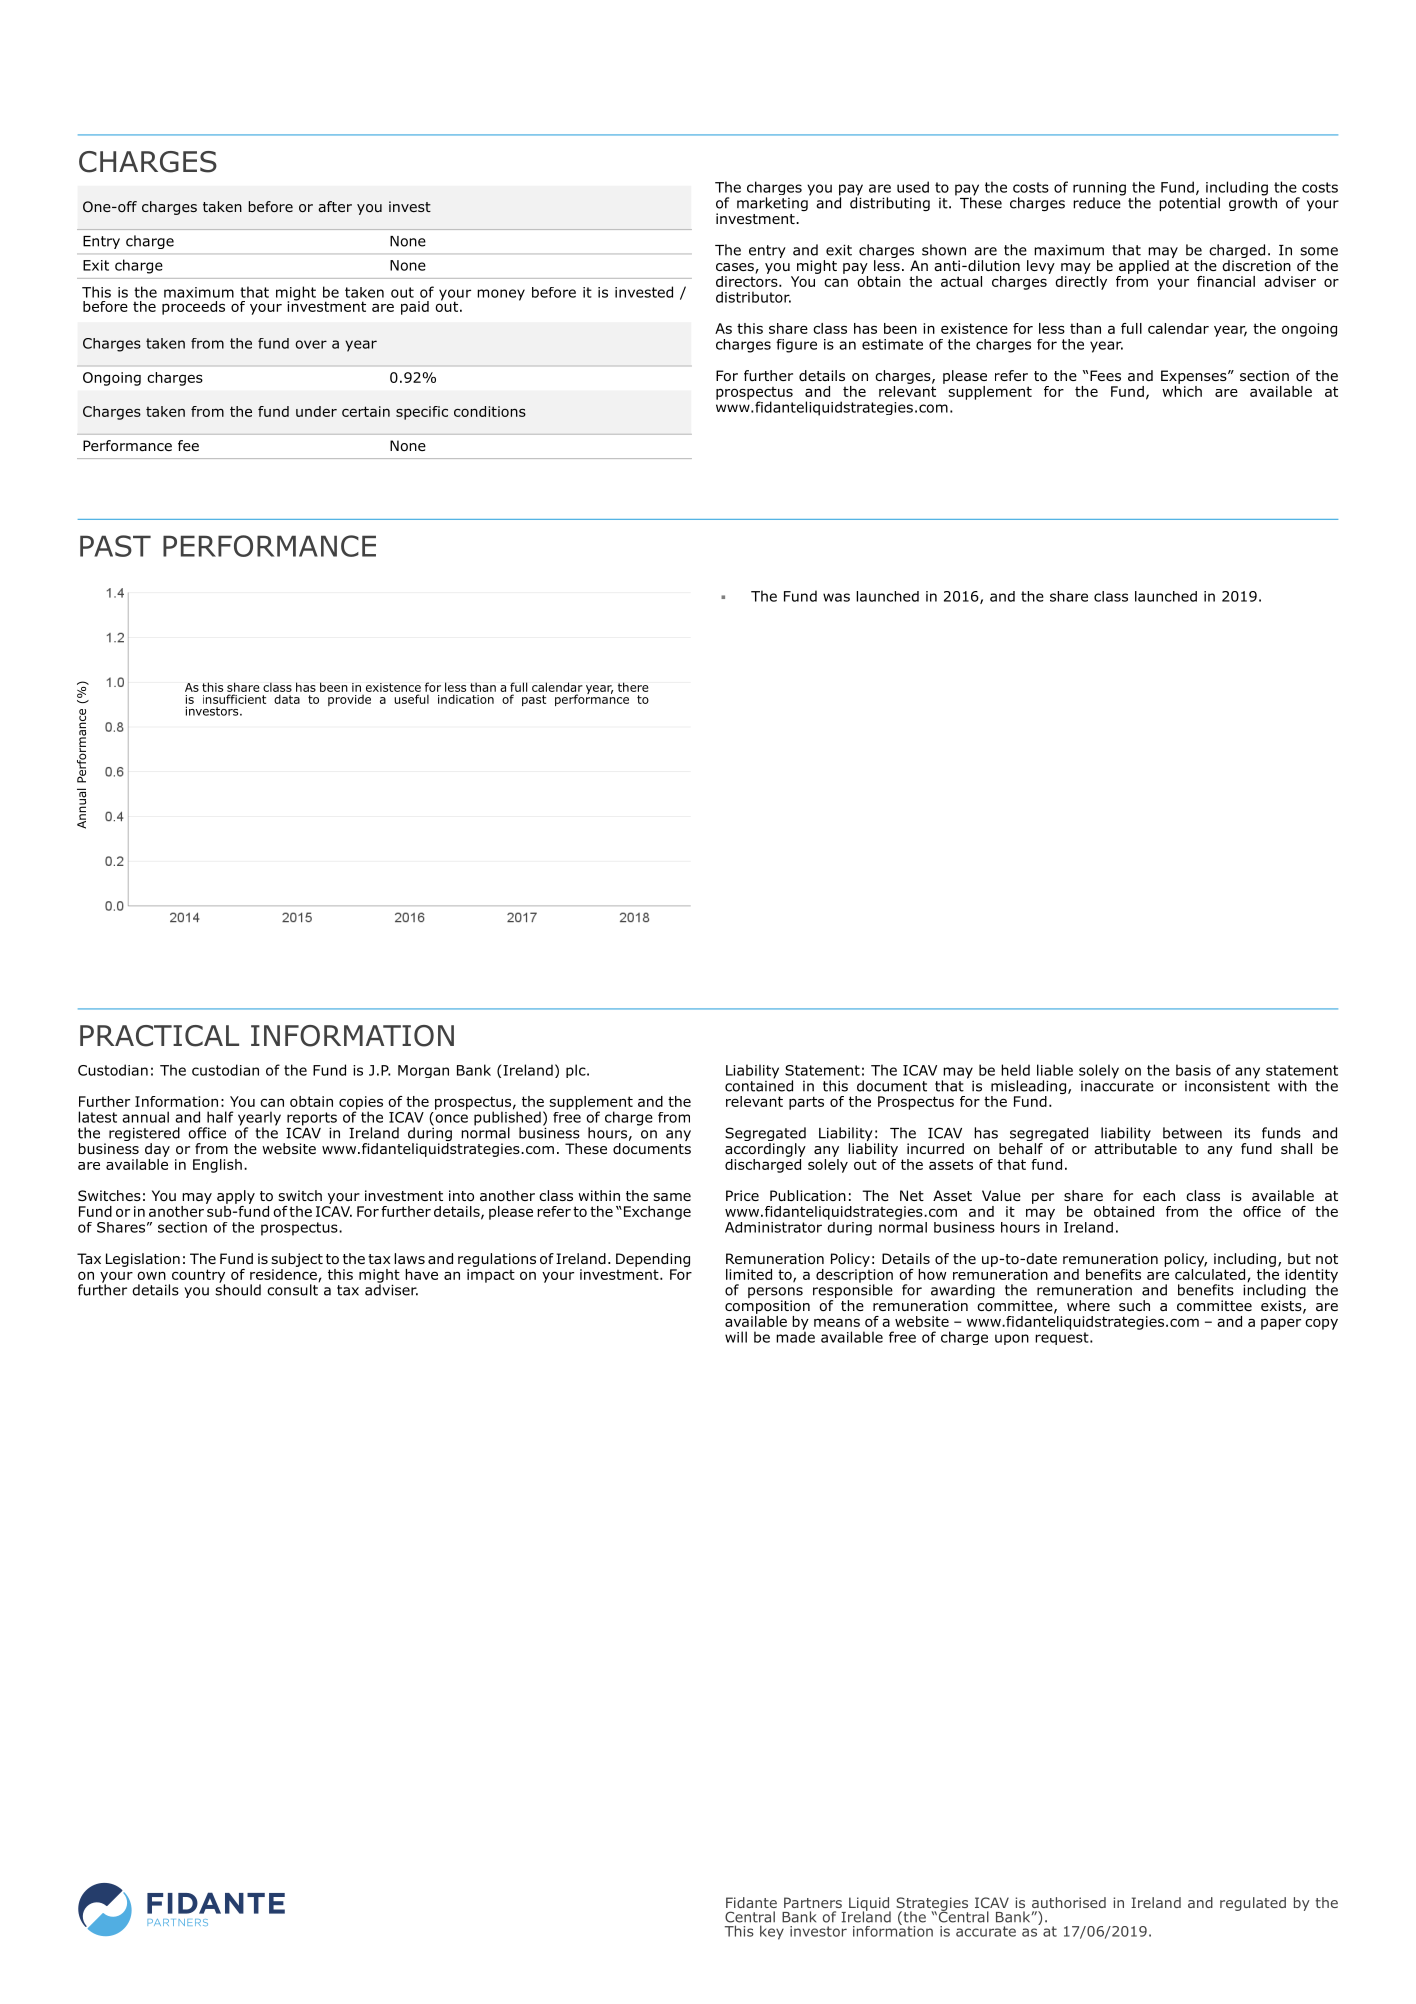 The height and width of the screenshot is (2004, 1416). What do you see at coordinates (772, 1932) in the screenshot?
I see `key` at bounding box center [772, 1932].
